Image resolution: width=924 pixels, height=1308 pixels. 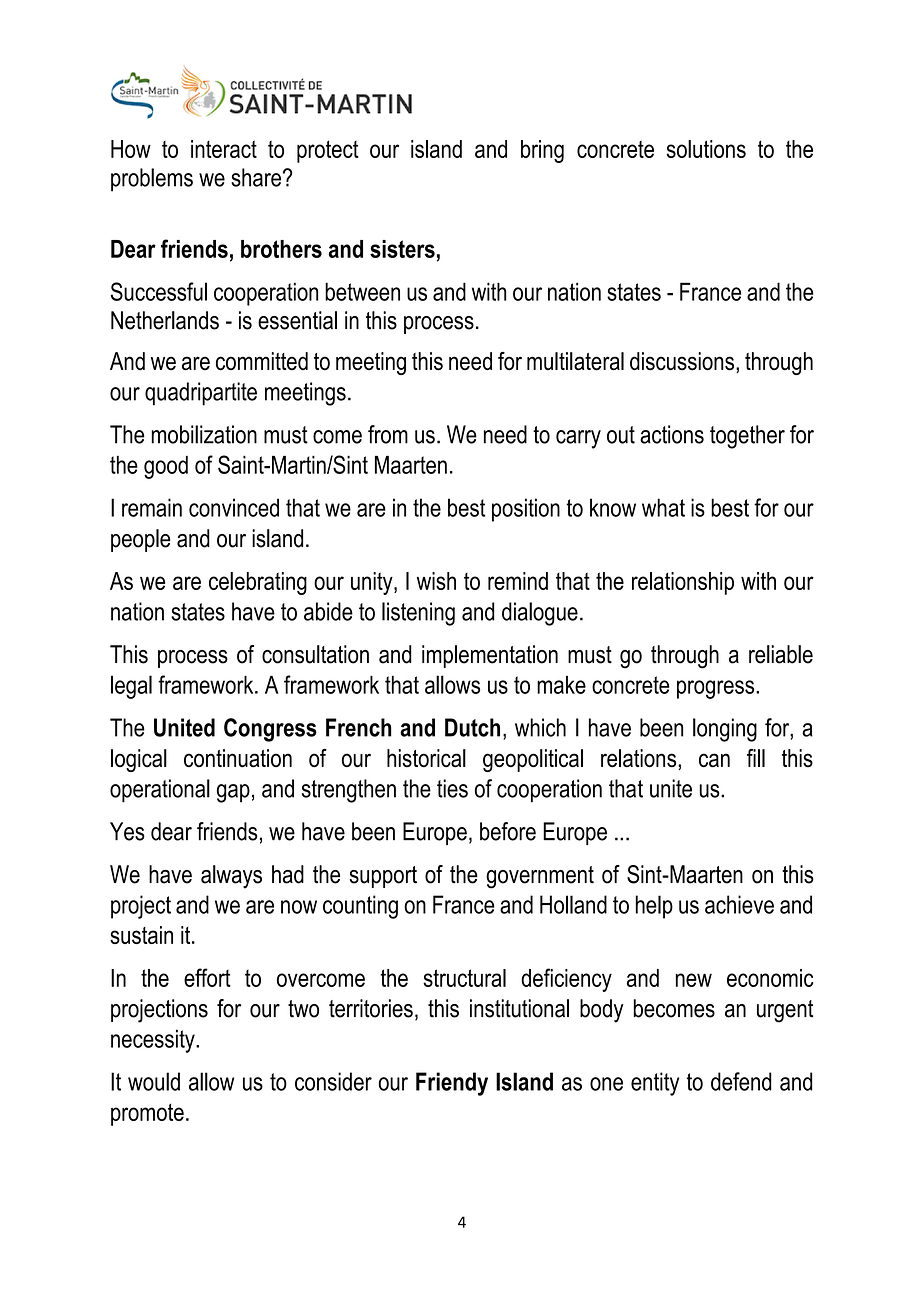 I want to click on can, so click(x=714, y=760).
